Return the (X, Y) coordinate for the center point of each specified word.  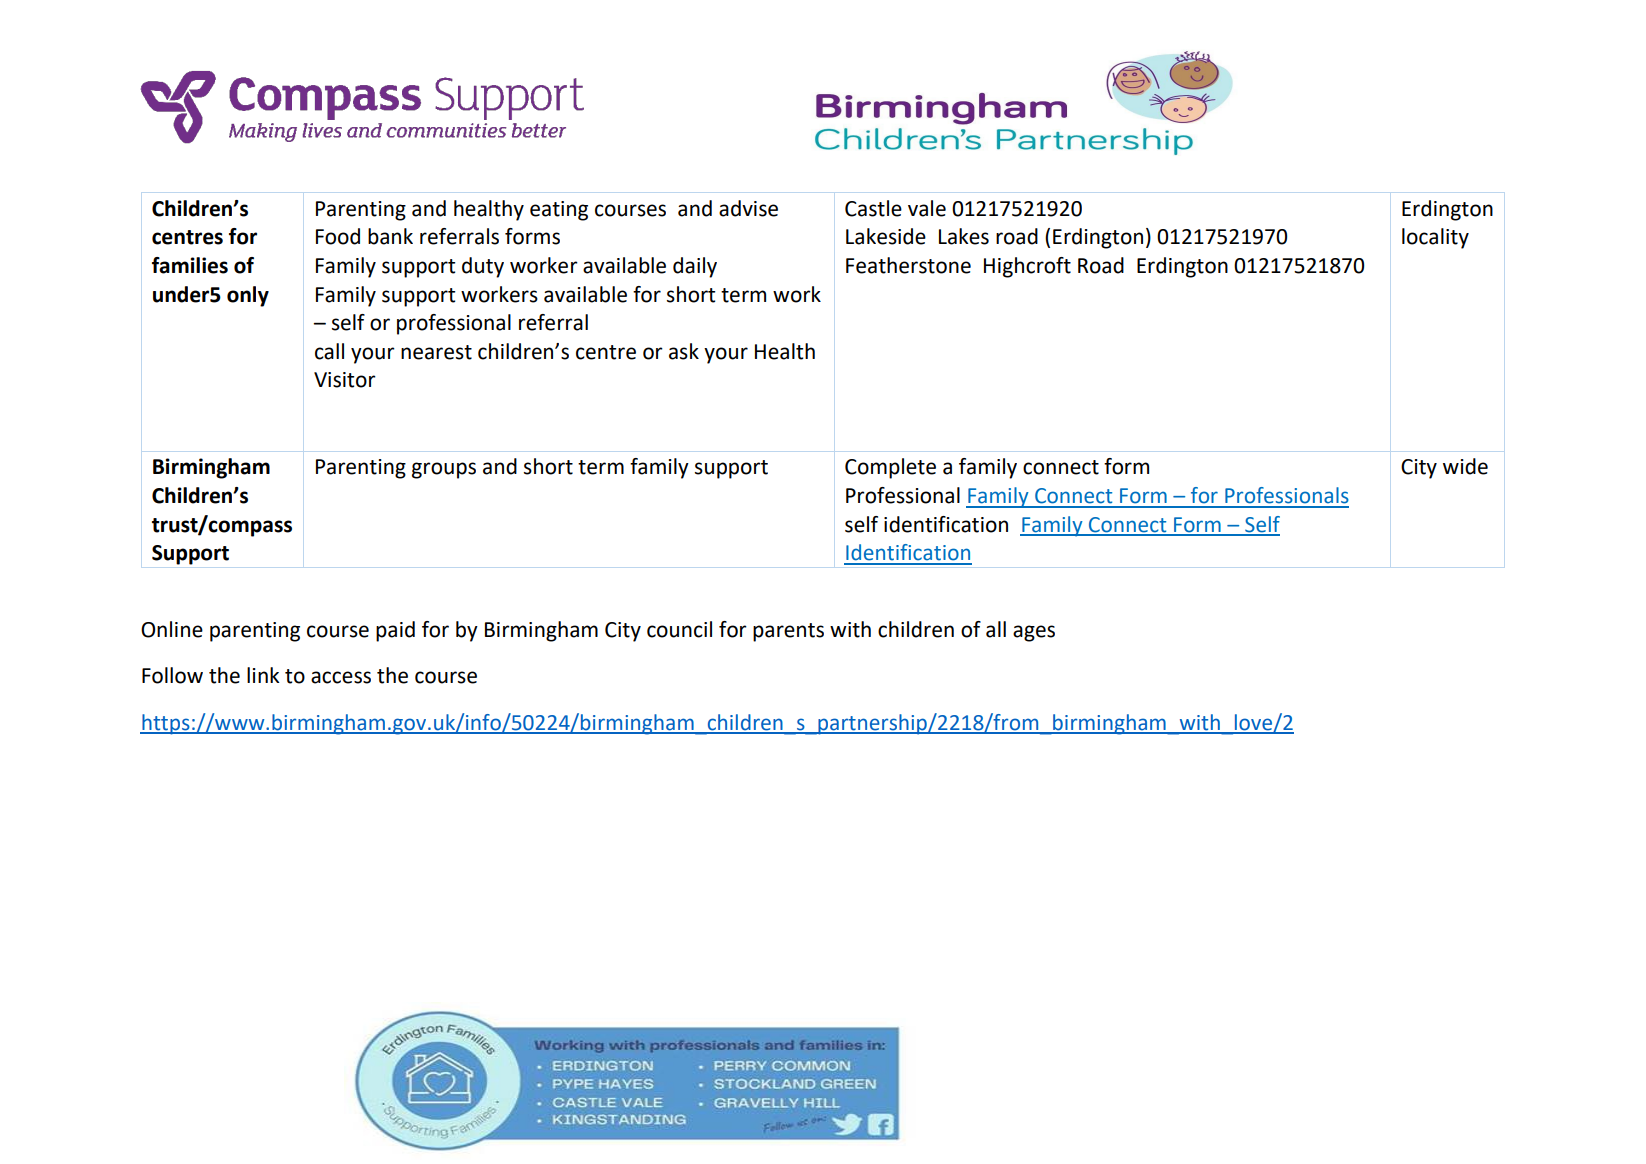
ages (1034, 633)
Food (338, 236)
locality (1435, 238)
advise (748, 208)
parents (788, 632)
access (341, 677)
